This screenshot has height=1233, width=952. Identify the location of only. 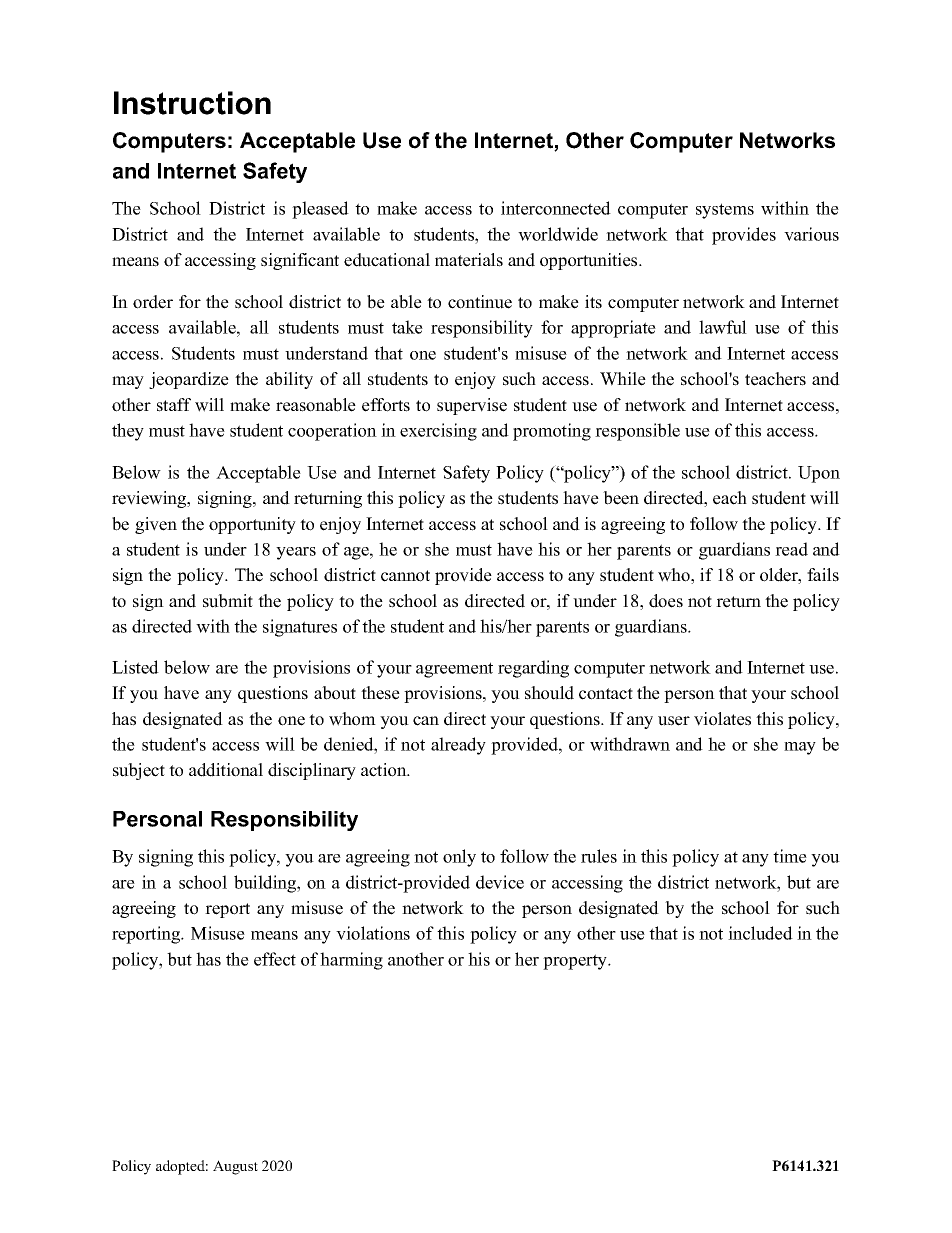
(459, 858).
